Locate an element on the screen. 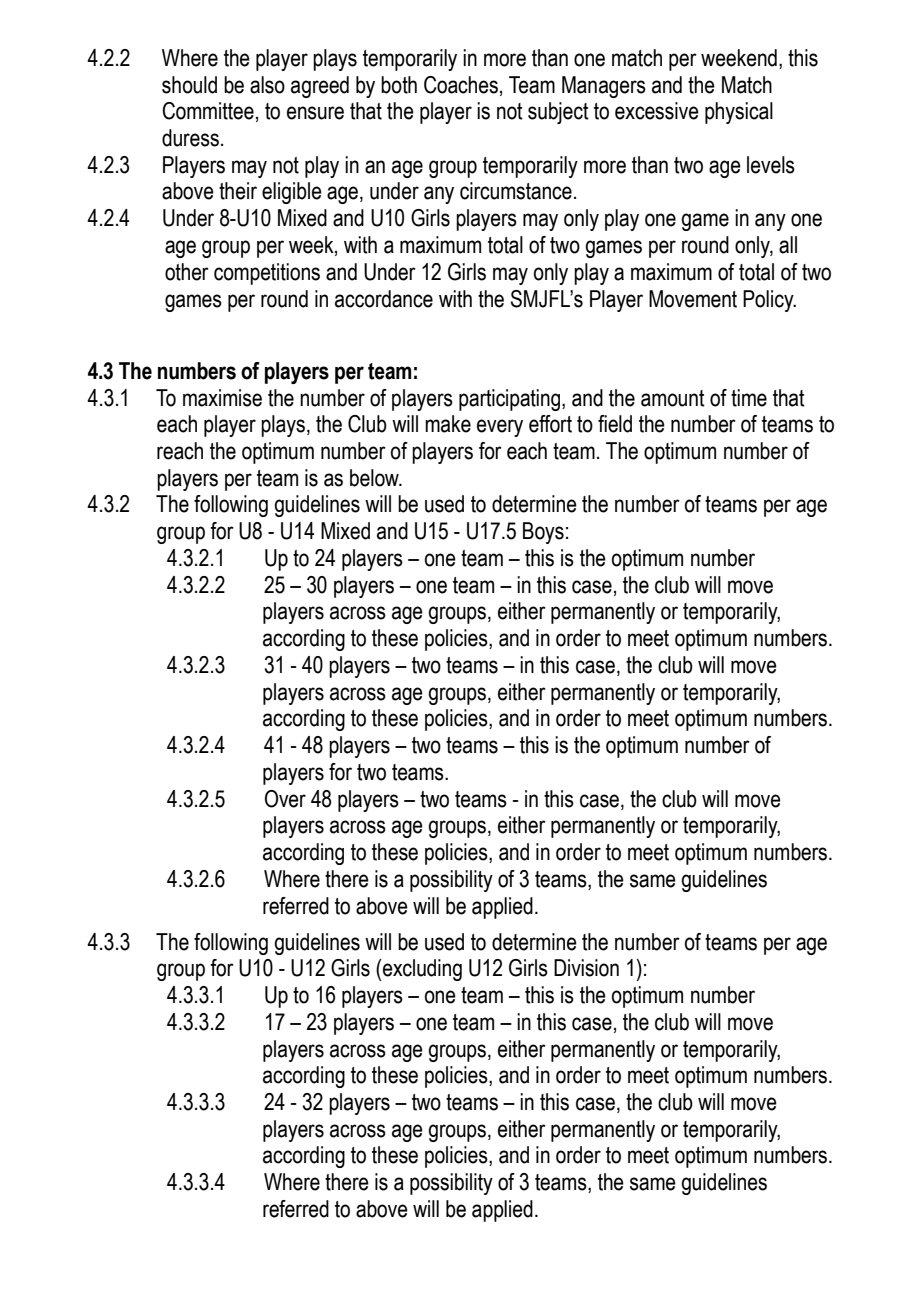  excluding is located at coordinates (421, 970).
